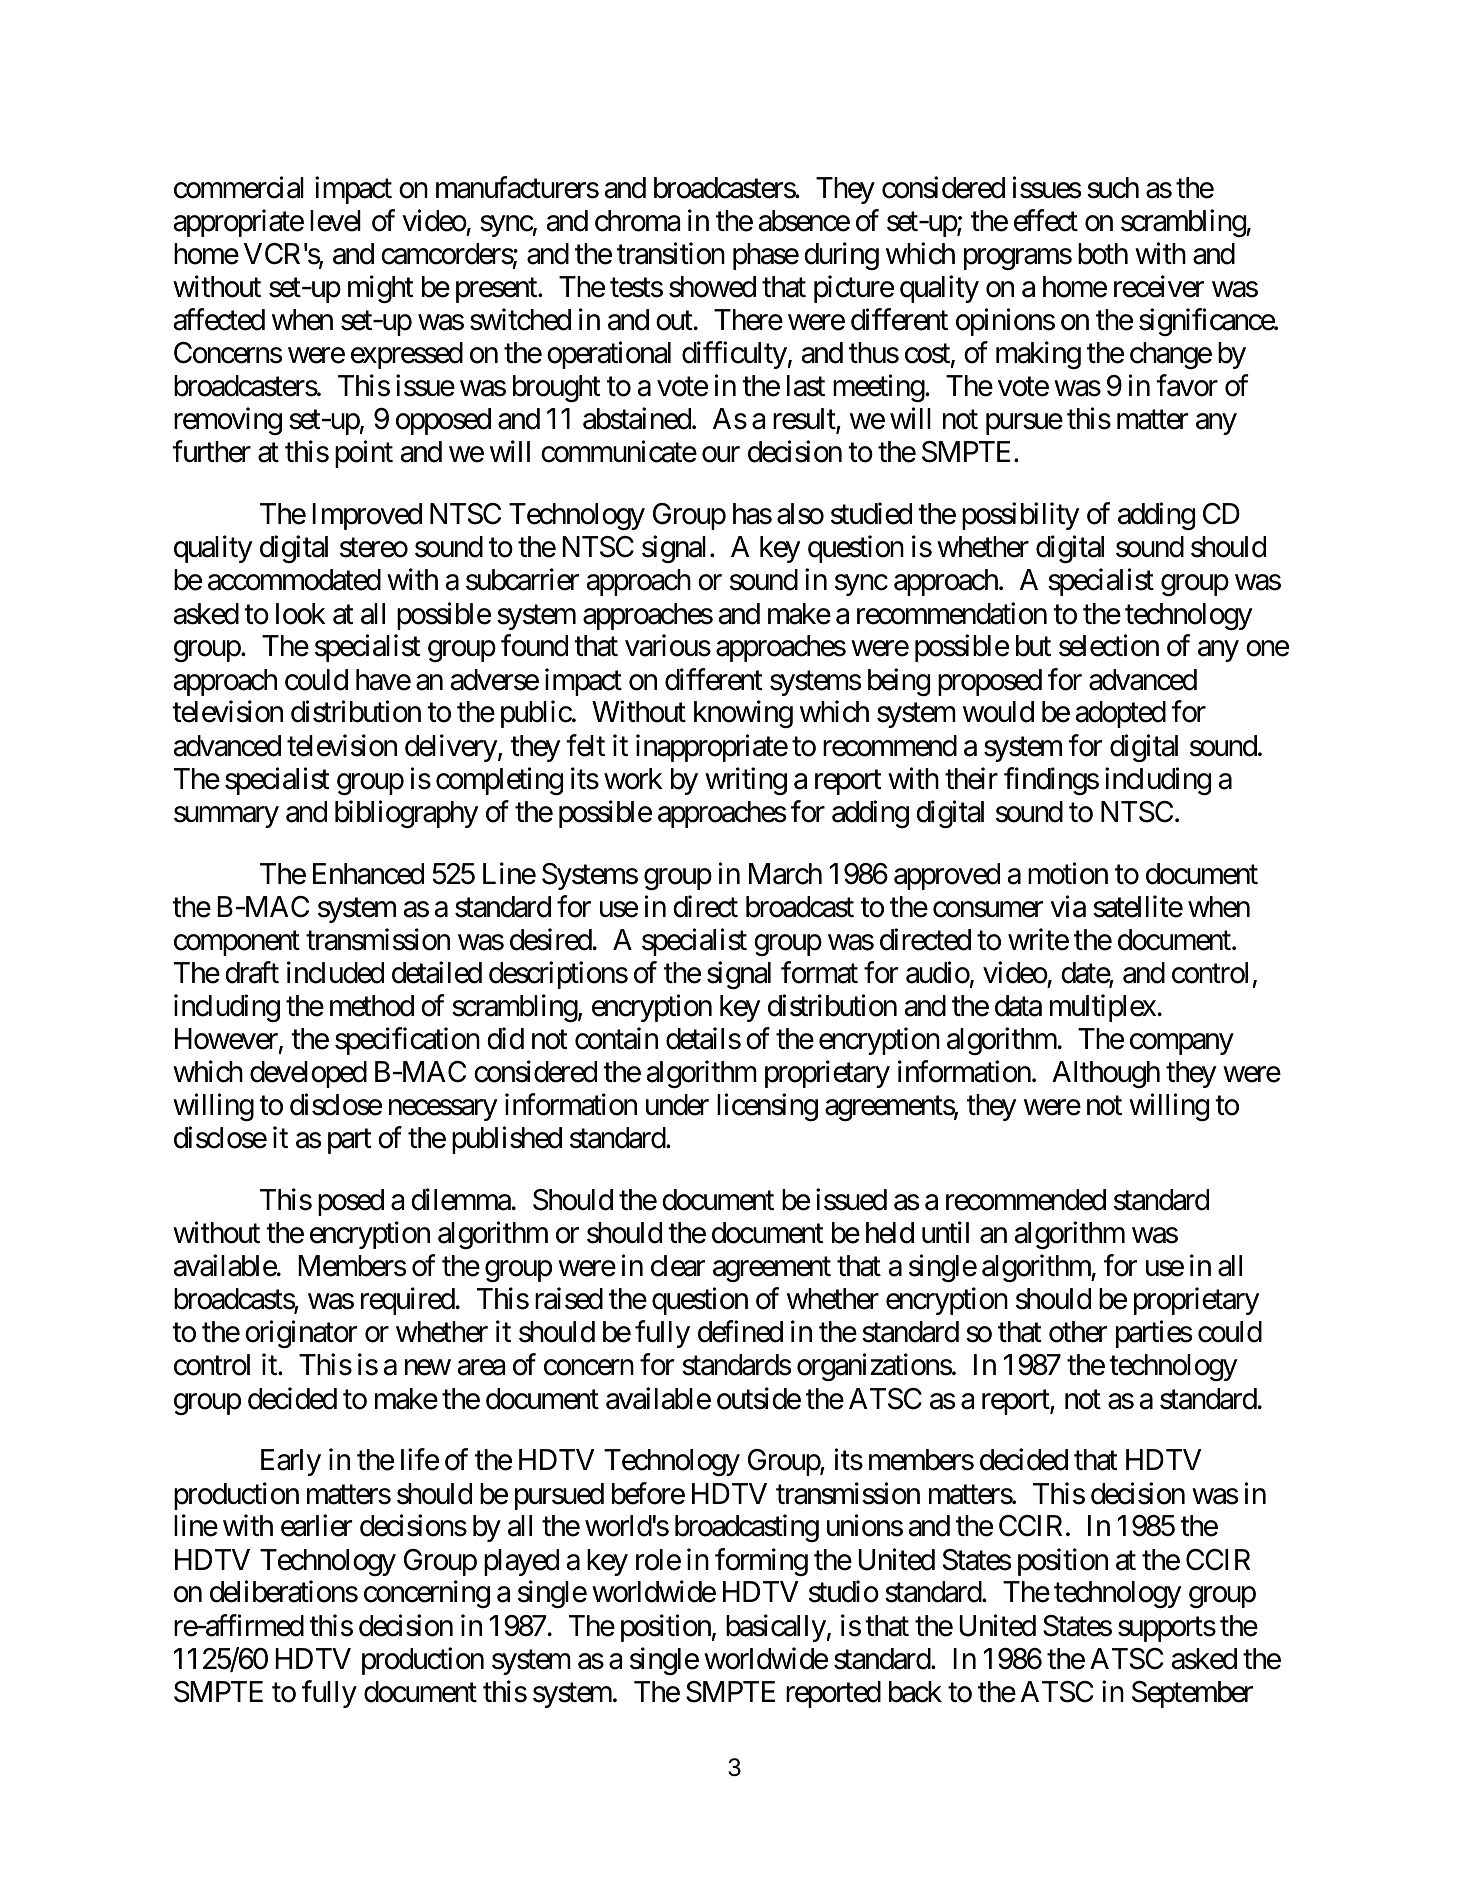 This screenshot has width=1467, height=1898. What do you see at coordinates (335, 221) in the screenshot?
I see `level` at bounding box center [335, 221].
